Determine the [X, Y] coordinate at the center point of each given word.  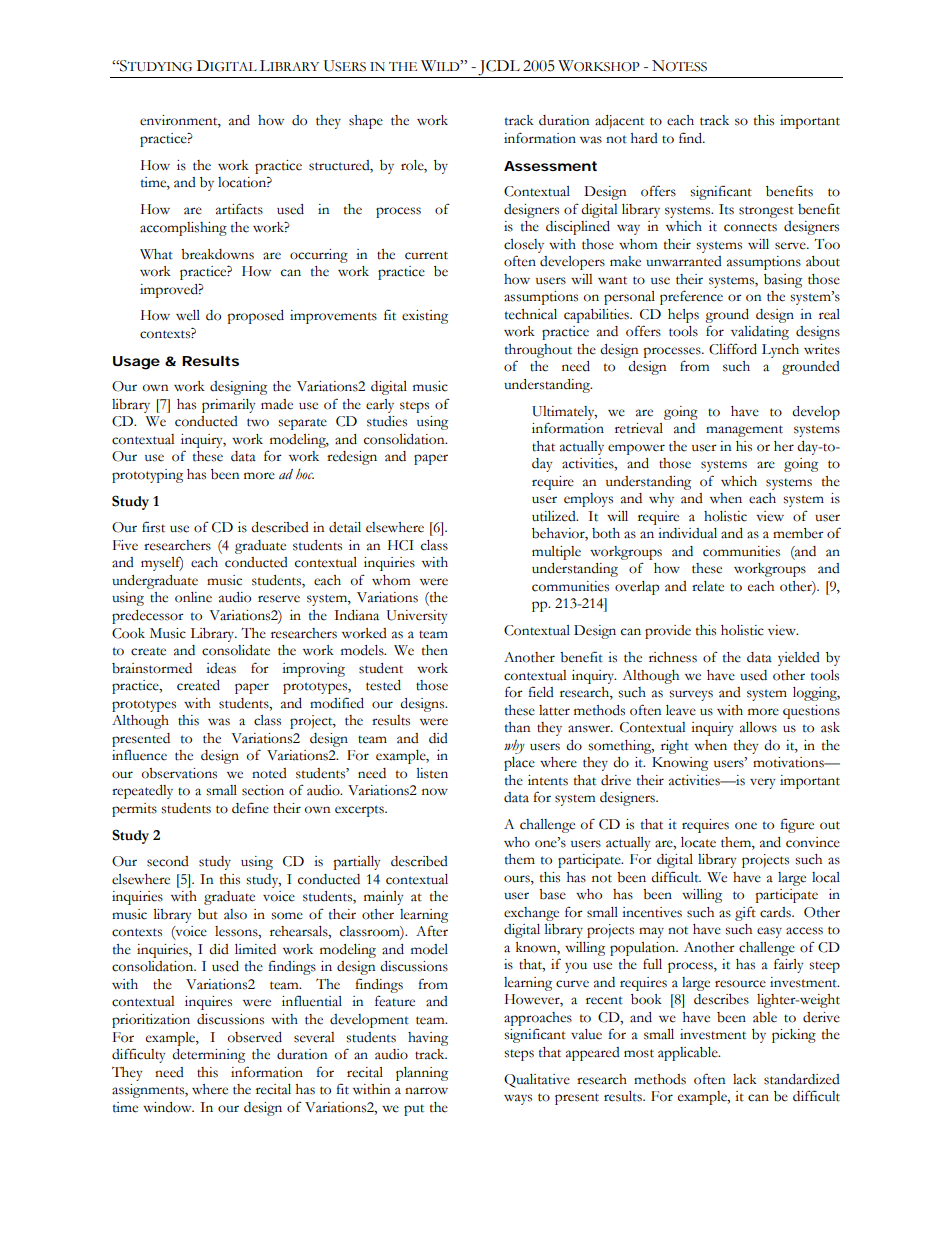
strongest [766, 212]
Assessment [550, 166]
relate [708, 586]
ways [518, 1099]
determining [208, 1056]
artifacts [239, 209]
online [193, 597]
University [417, 617]
